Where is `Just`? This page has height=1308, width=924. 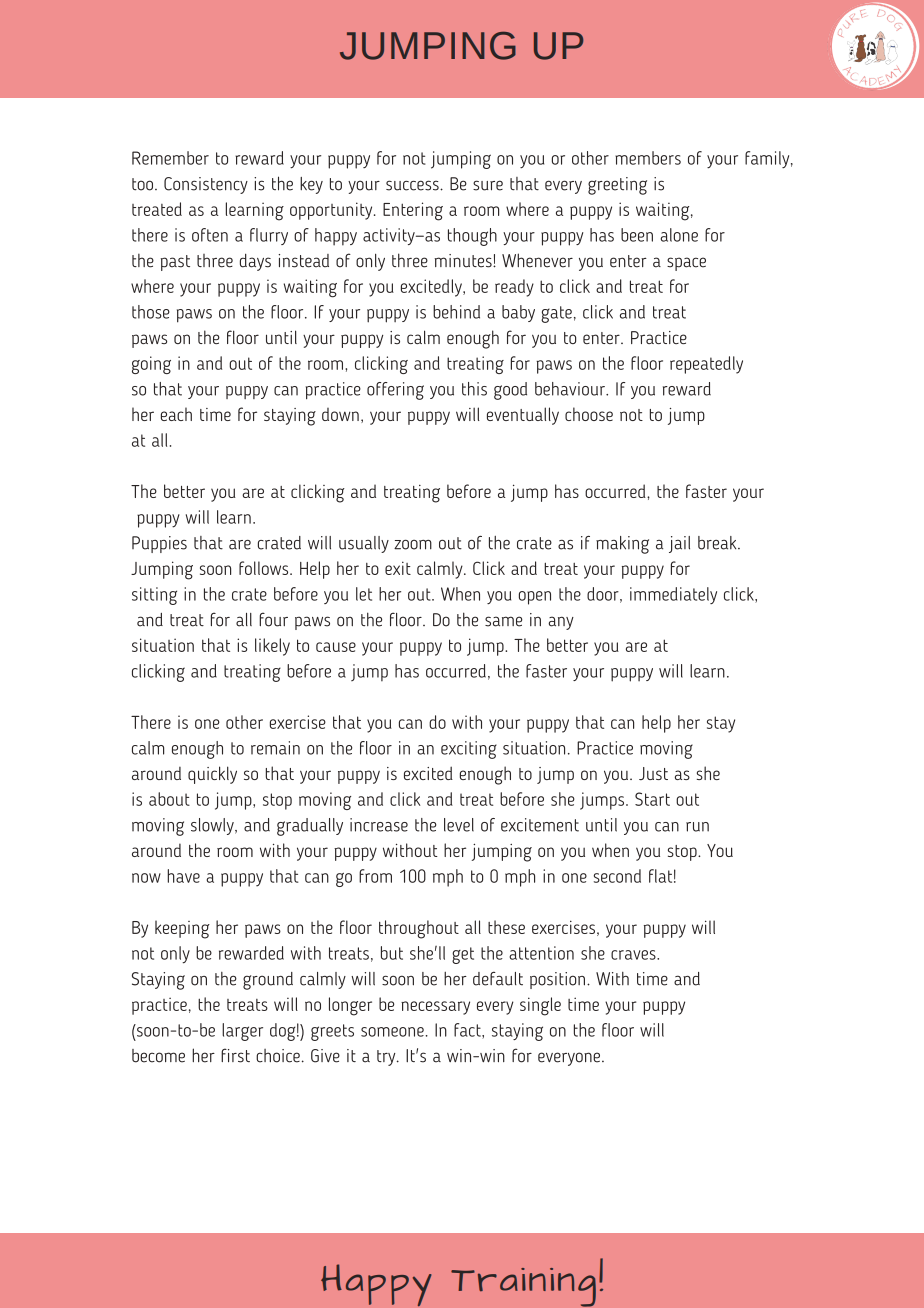
Just is located at coordinates (653, 773).
